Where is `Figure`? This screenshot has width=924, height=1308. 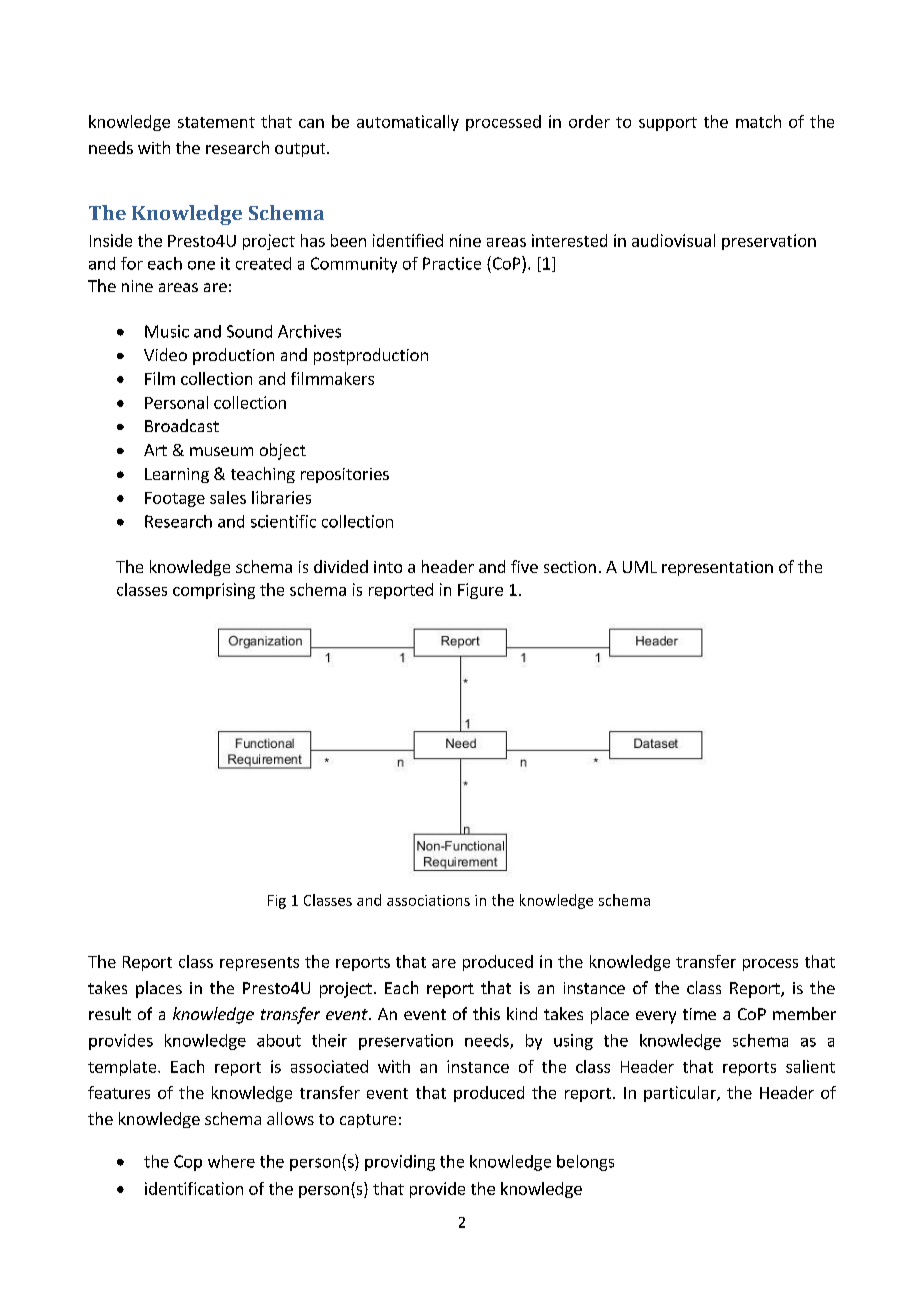
Figure is located at coordinates (480, 591).
